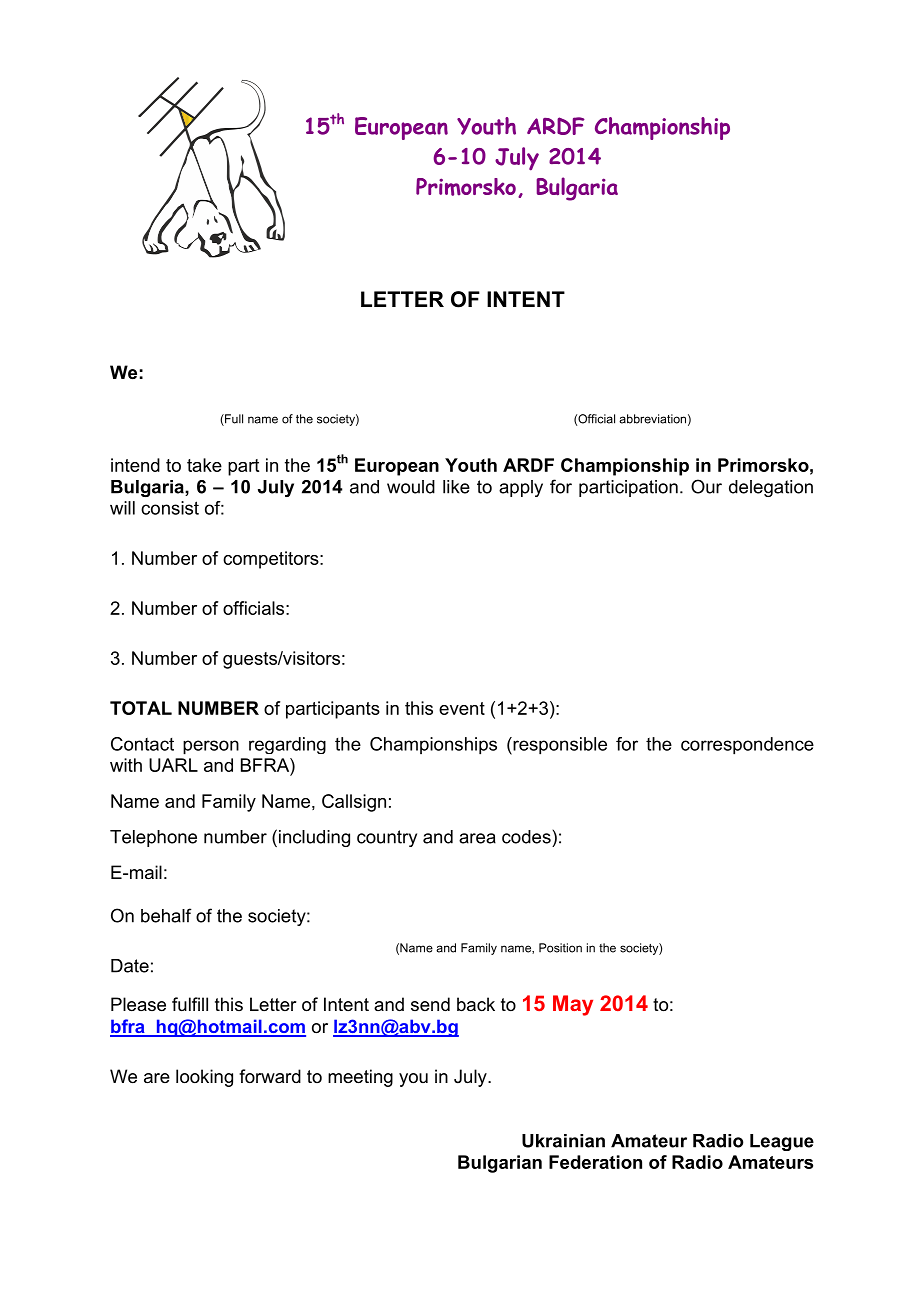  I want to click on like, so click(456, 487).
